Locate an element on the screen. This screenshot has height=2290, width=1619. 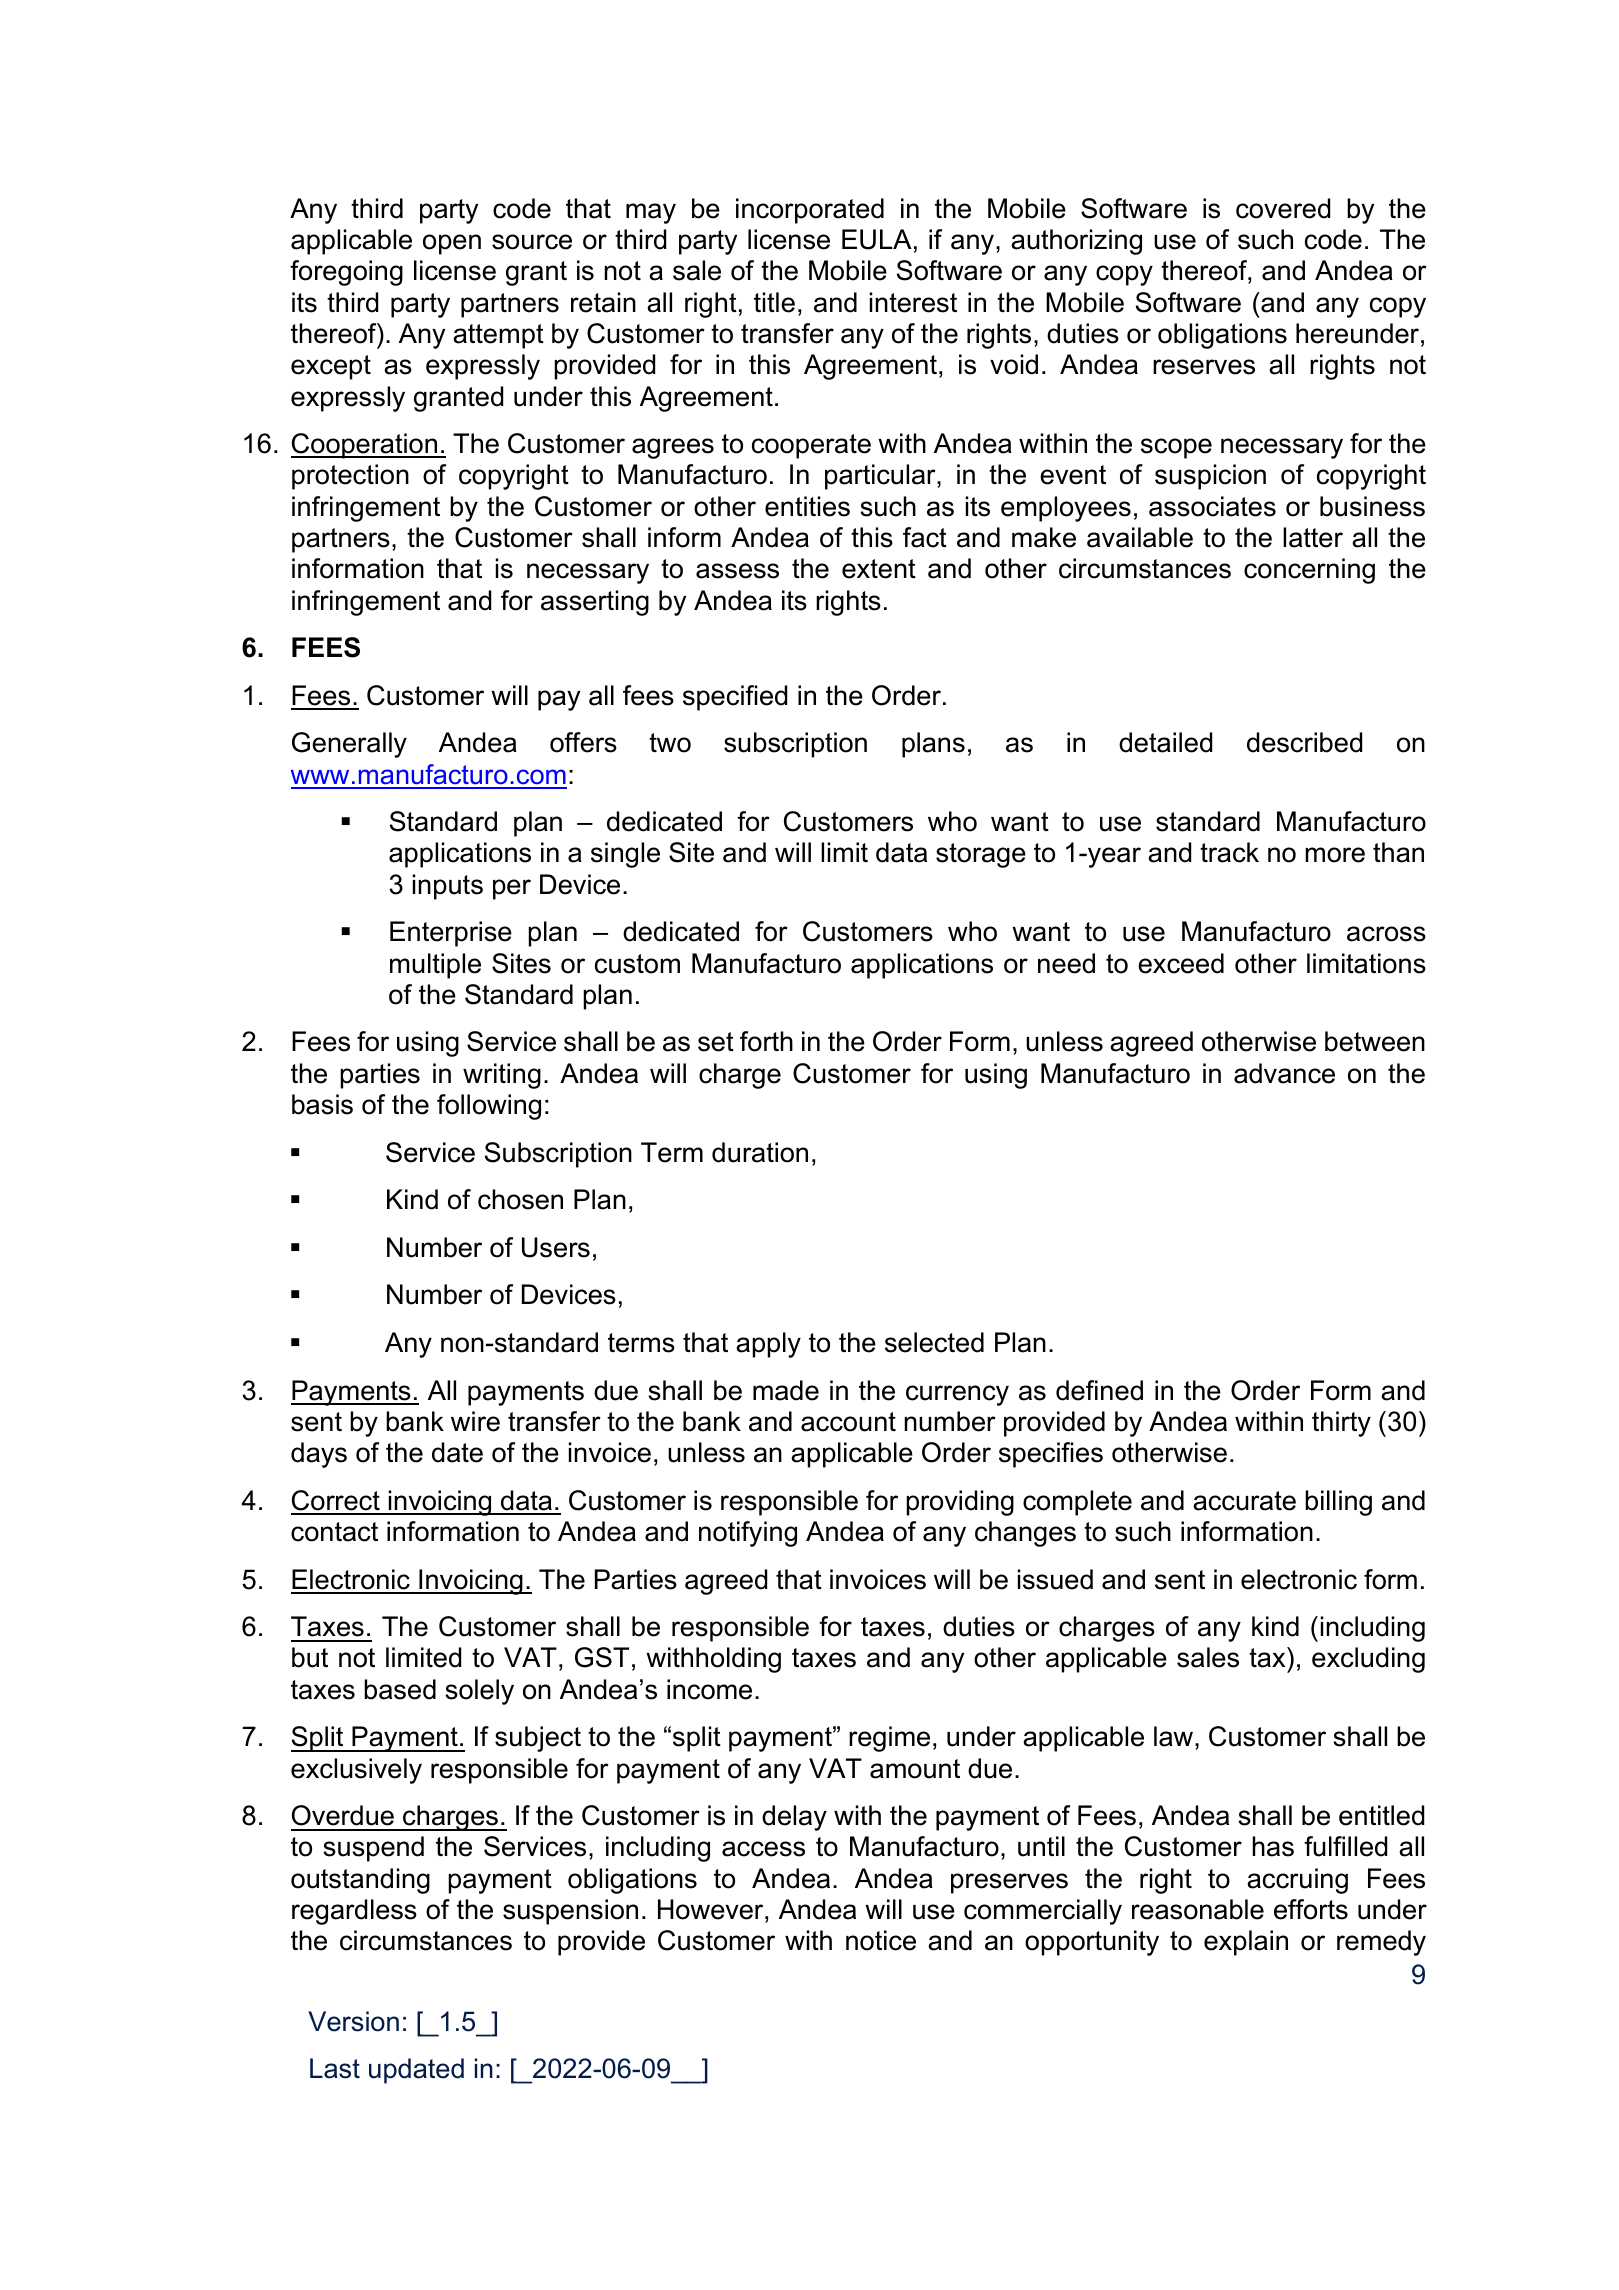
wire is located at coordinates (475, 1421).
